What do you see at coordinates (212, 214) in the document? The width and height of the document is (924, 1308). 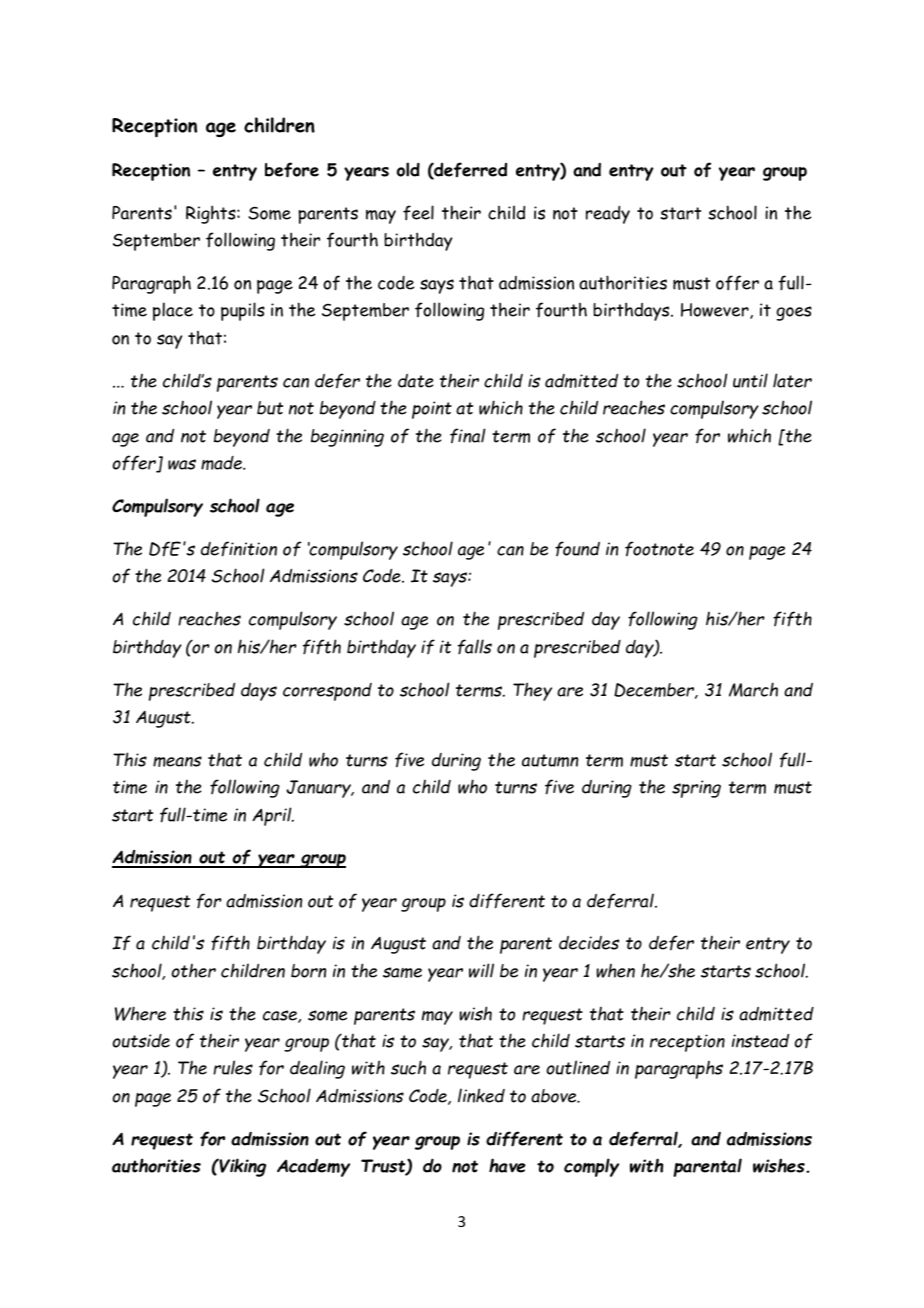 I see `Rights` at bounding box center [212, 214].
